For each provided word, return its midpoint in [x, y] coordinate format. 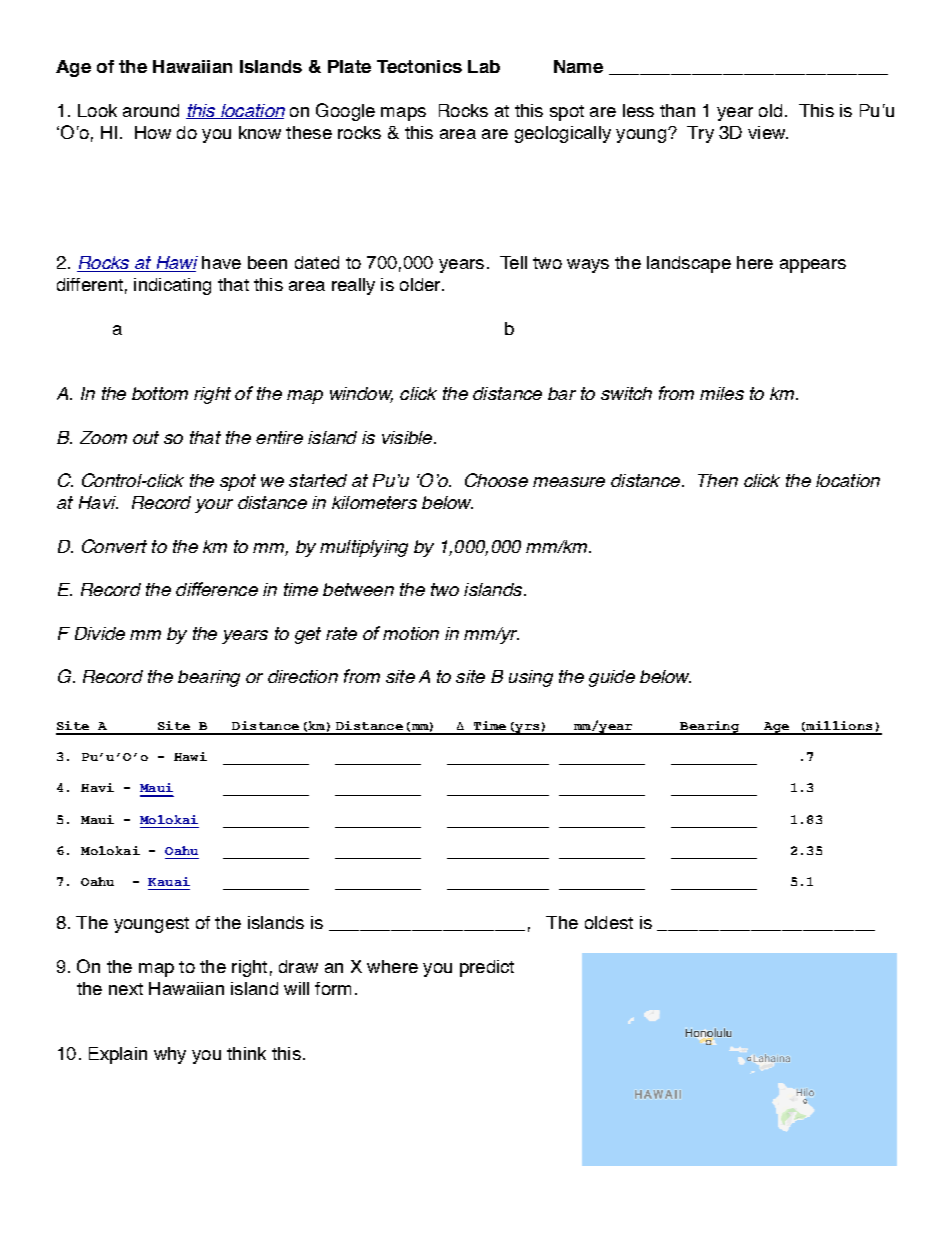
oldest [609, 922]
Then [718, 480]
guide [612, 678]
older [421, 284]
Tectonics [419, 66]
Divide [100, 633]
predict [487, 968]
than [677, 110]
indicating [172, 286]
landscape [689, 264]
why [170, 1055]
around [151, 110]
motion [411, 633]
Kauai [169, 881]
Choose [496, 480]
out [146, 437]
